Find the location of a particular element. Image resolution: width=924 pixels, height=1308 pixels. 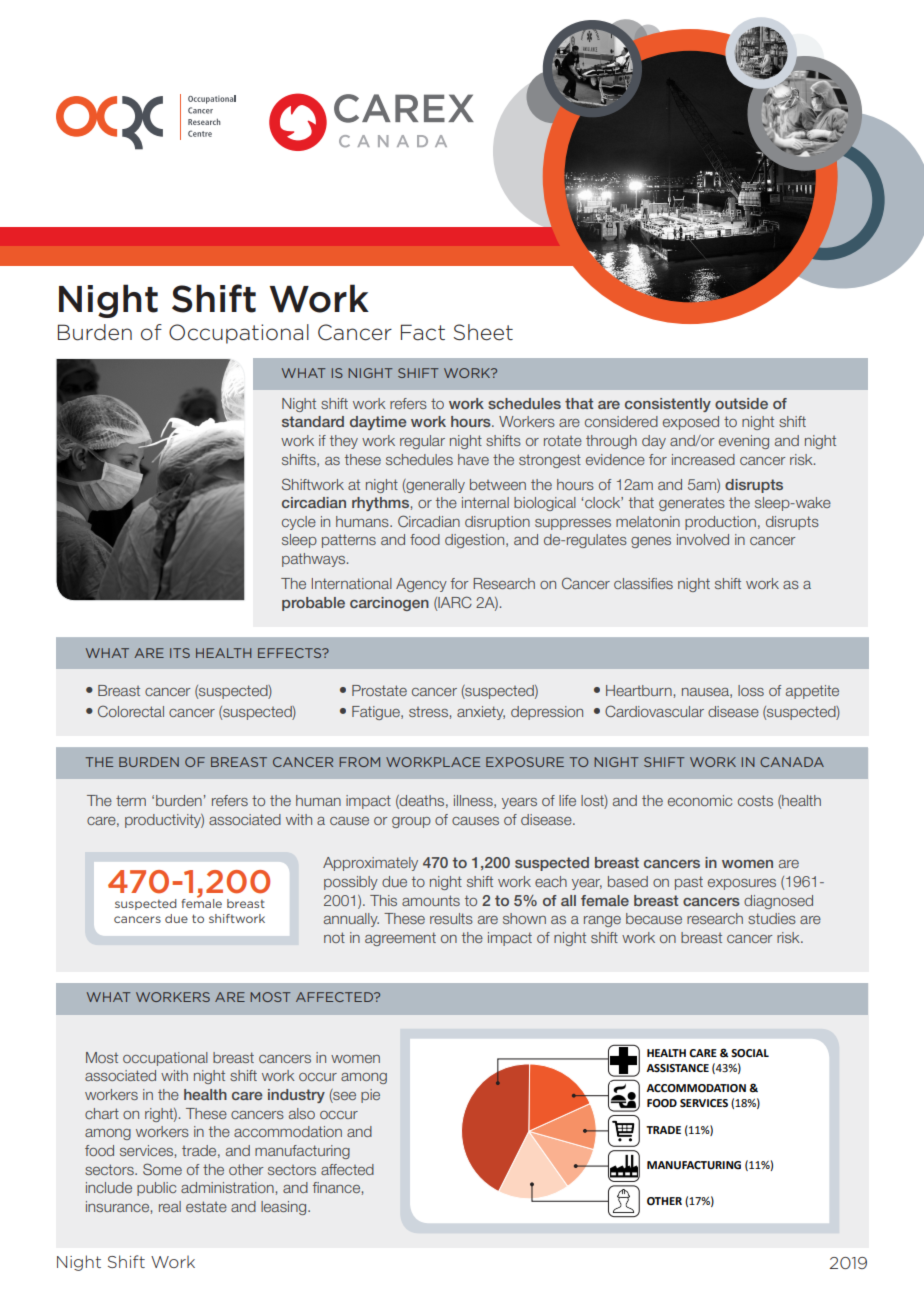

loss is located at coordinates (751, 690).
